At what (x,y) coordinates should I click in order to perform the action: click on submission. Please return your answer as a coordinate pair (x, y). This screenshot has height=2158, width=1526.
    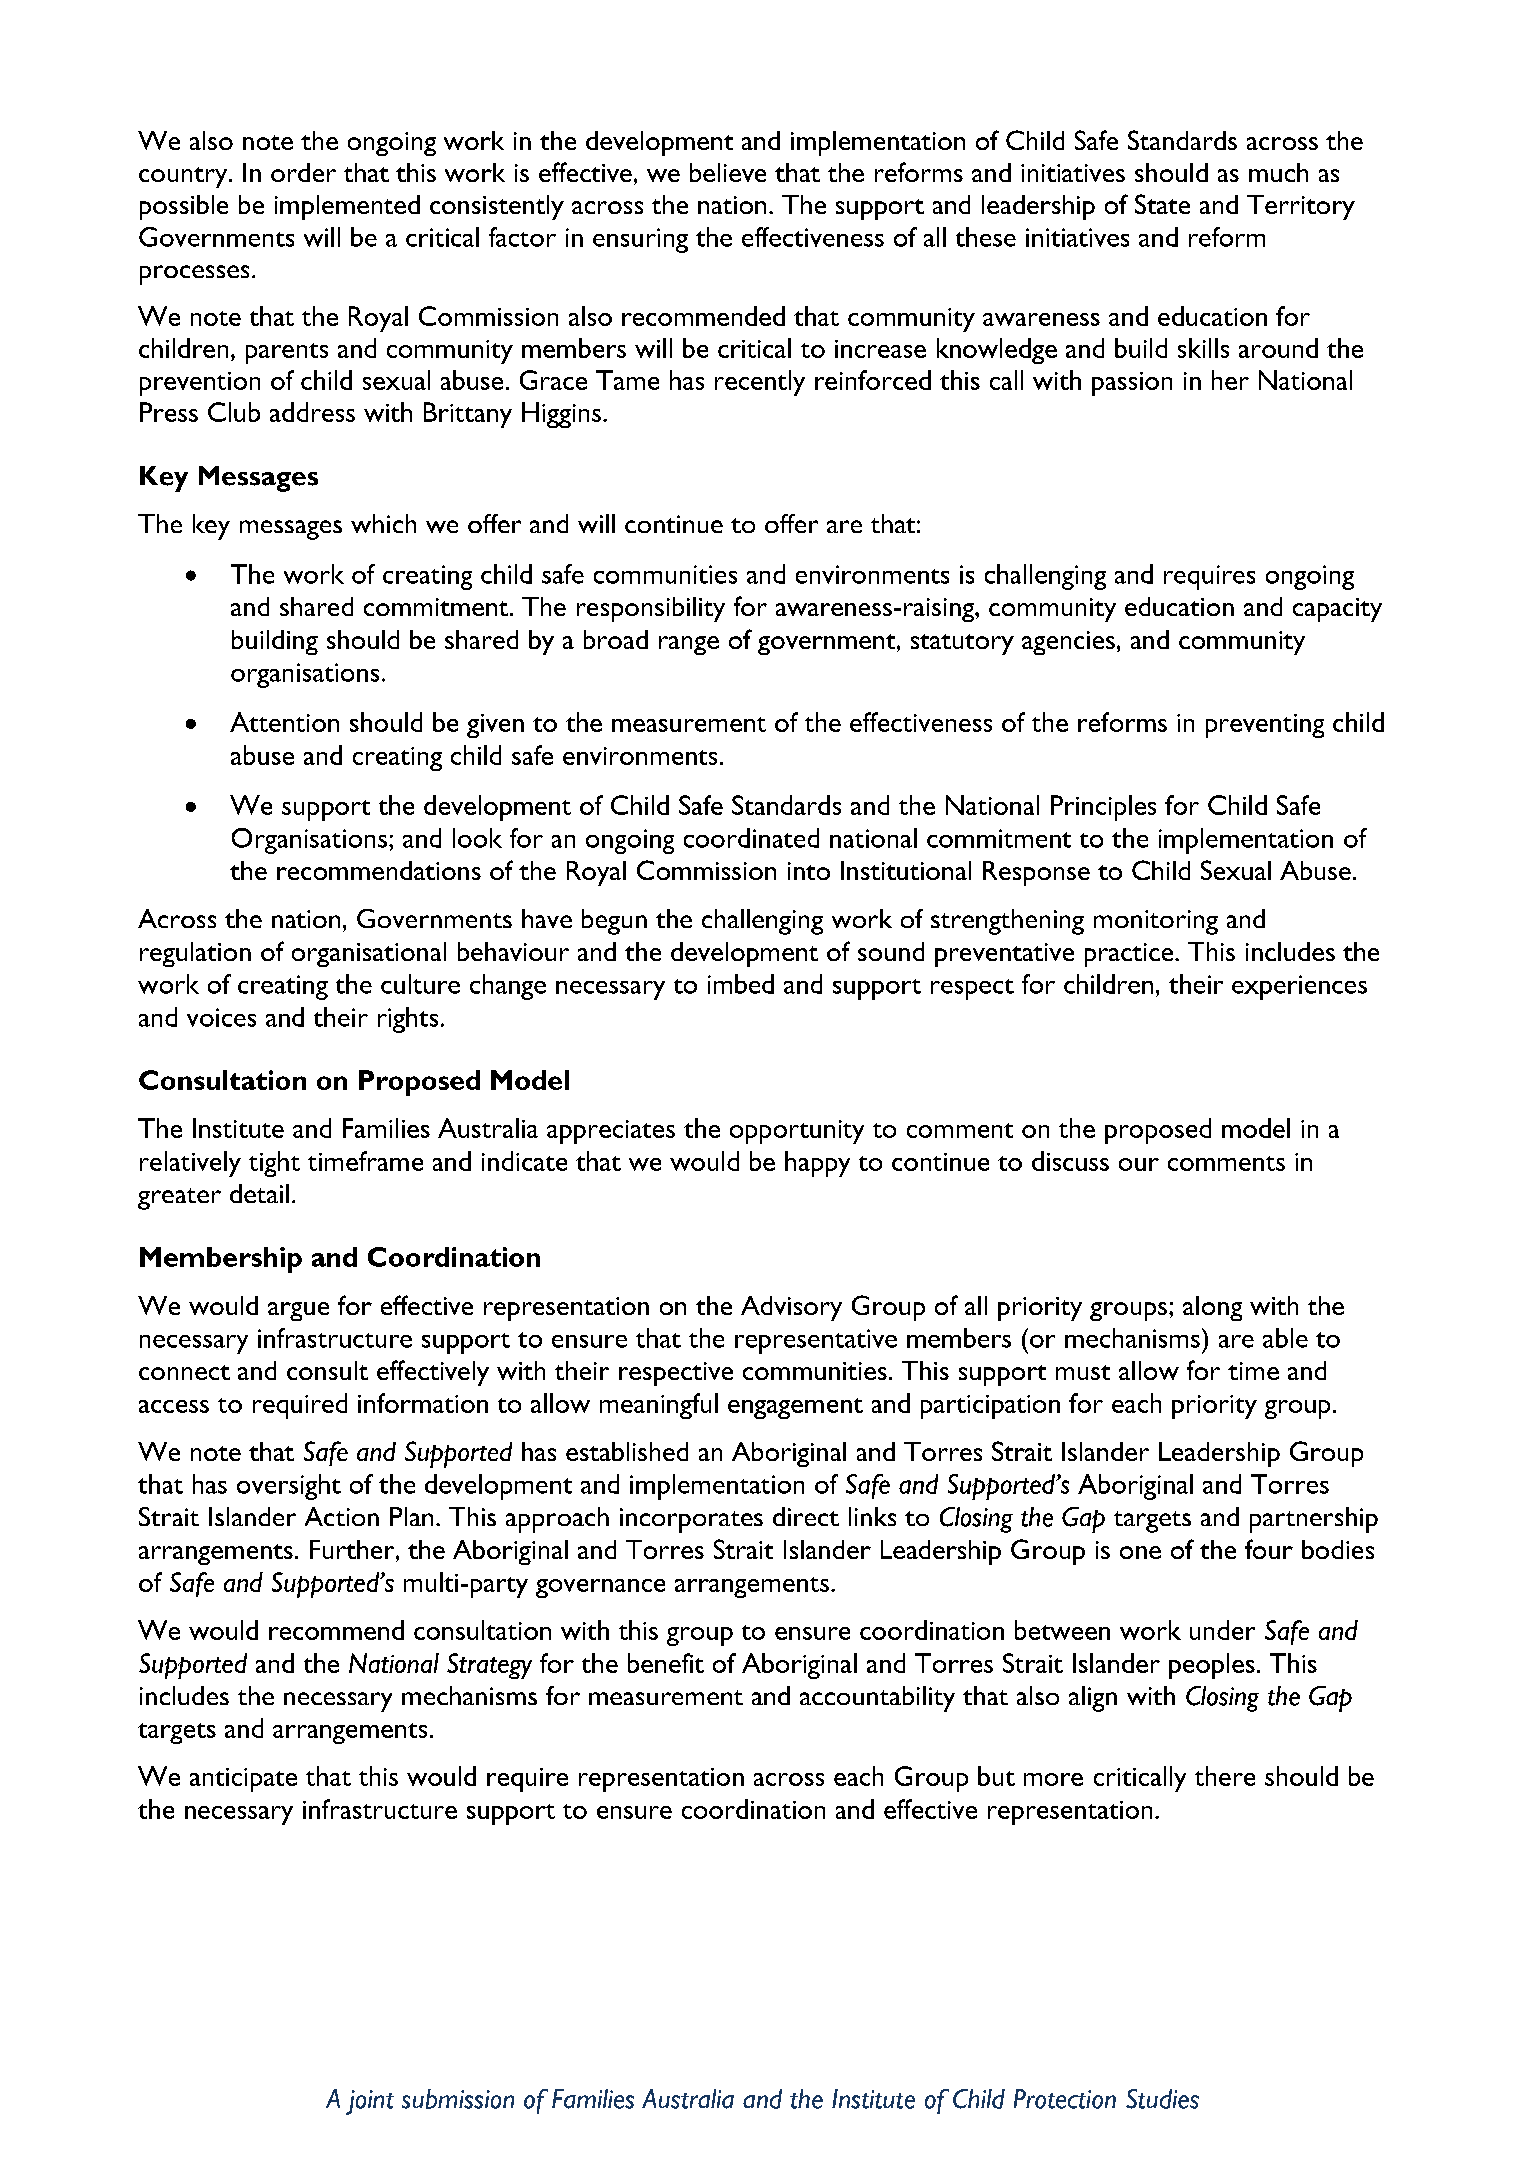
    Looking at the image, I should click on (458, 2099).
